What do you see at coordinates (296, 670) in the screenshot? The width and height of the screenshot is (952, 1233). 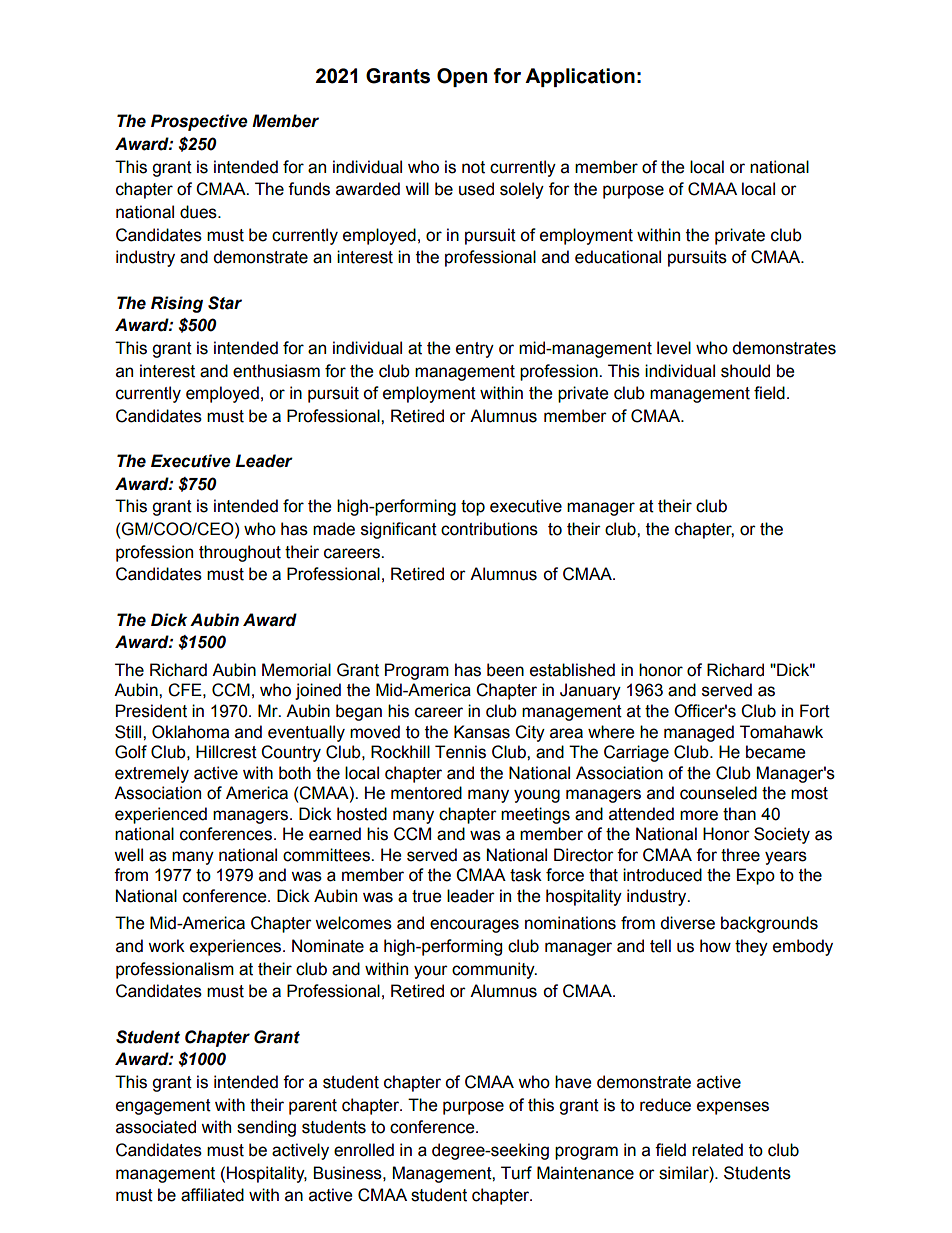 I see `Memorial` at bounding box center [296, 670].
